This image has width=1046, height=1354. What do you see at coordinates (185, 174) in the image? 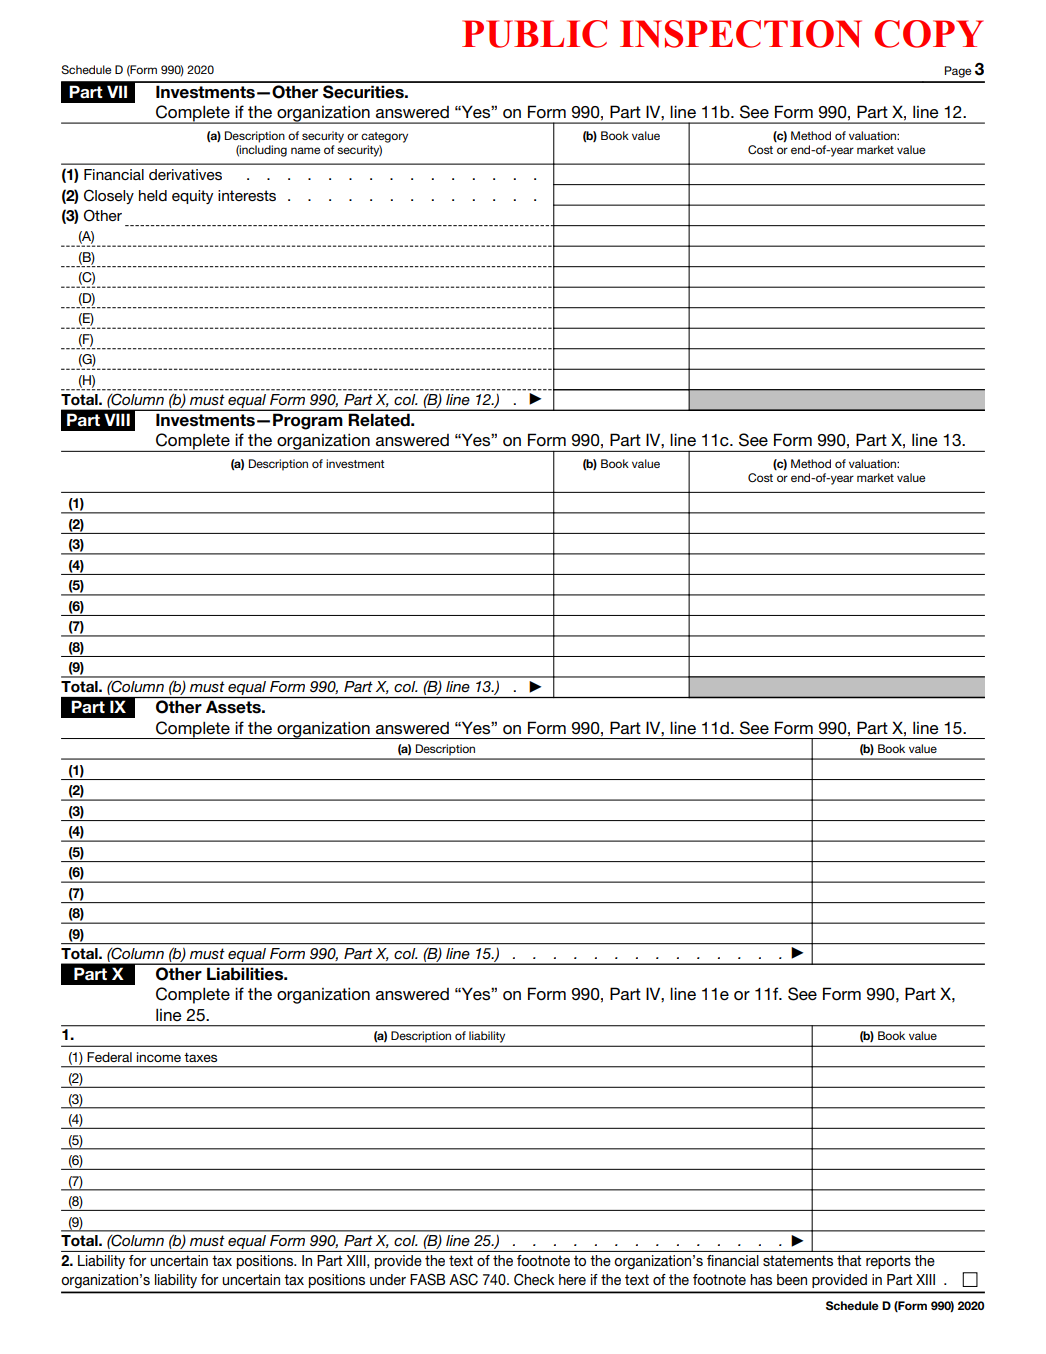
I see `derivatives` at bounding box center [185, 174].
